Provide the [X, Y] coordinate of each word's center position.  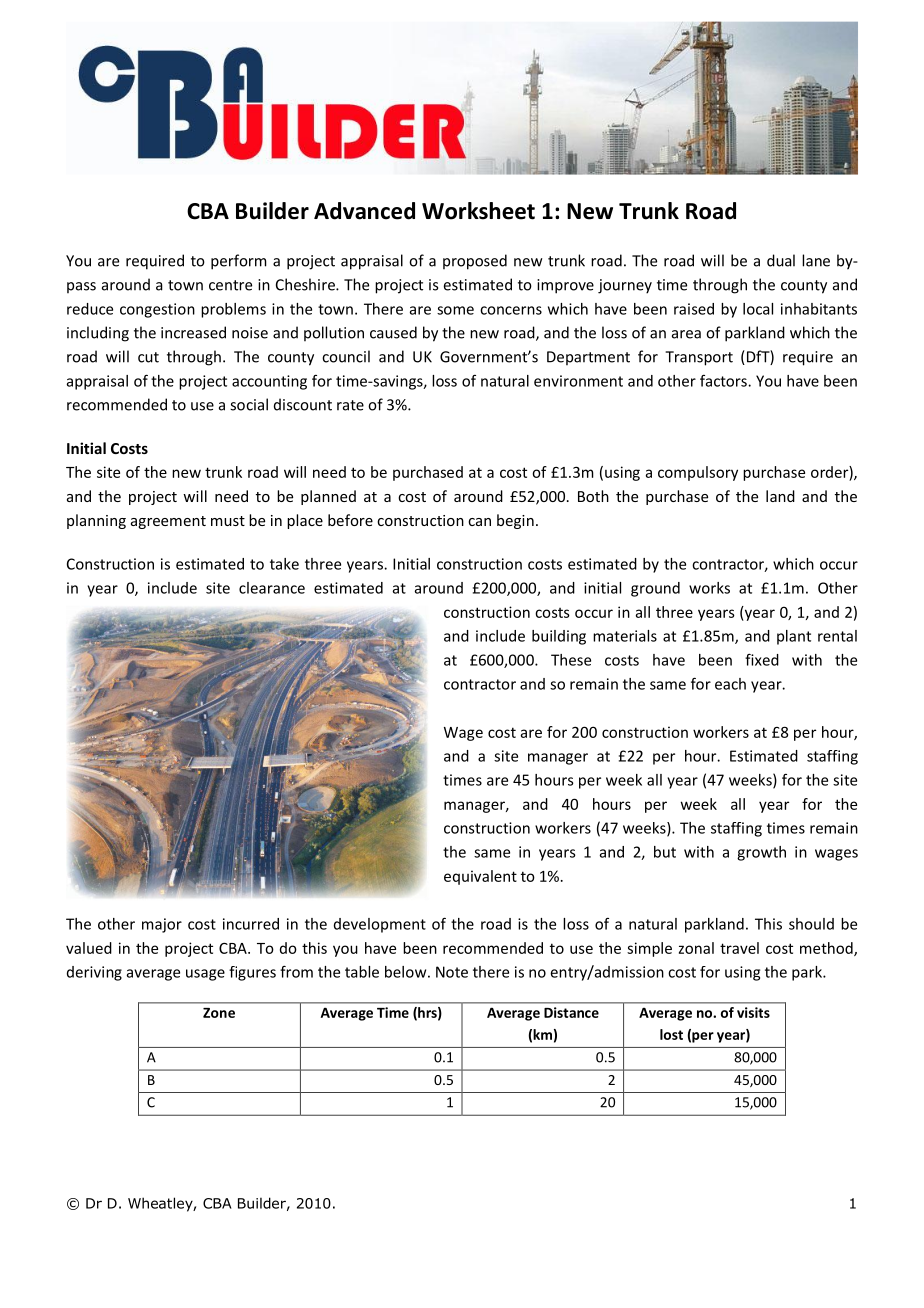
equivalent [480, 877]
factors [724, 381]
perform [239, 262]
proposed [475, 262]
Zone [219, 1013]
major [162, 925]
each [730, 684]
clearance [272, 588]
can [479, 522]
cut [148, 357]
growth [761, 853]
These [571, 660]
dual [781, 260]
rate [350, 405]
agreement [168, 522]
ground [655, 589]
